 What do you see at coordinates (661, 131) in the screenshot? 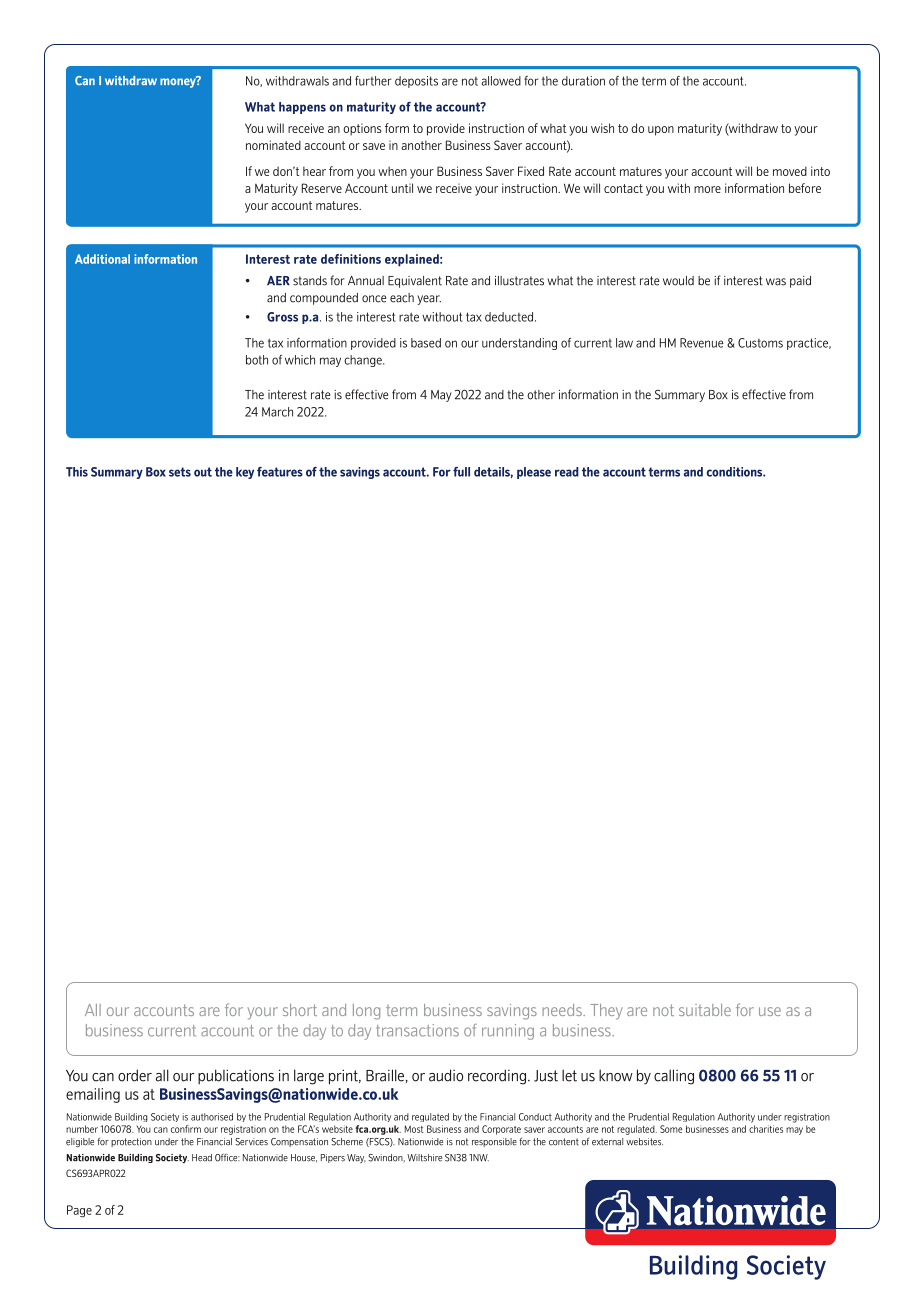
I see `upon` at bounding box center [661, 131].
